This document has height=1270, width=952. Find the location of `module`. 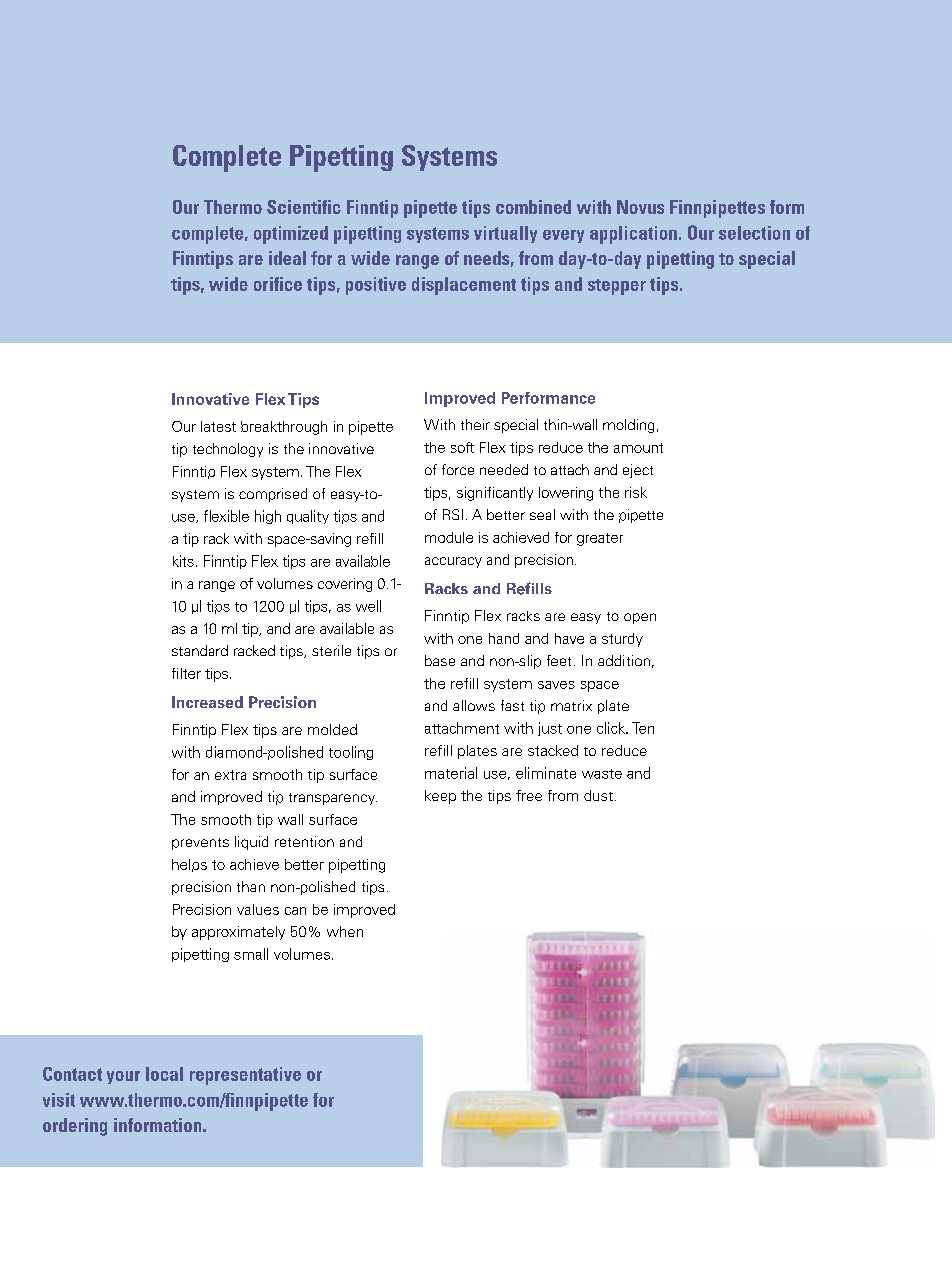

module is located at coordinates (449, 537).
